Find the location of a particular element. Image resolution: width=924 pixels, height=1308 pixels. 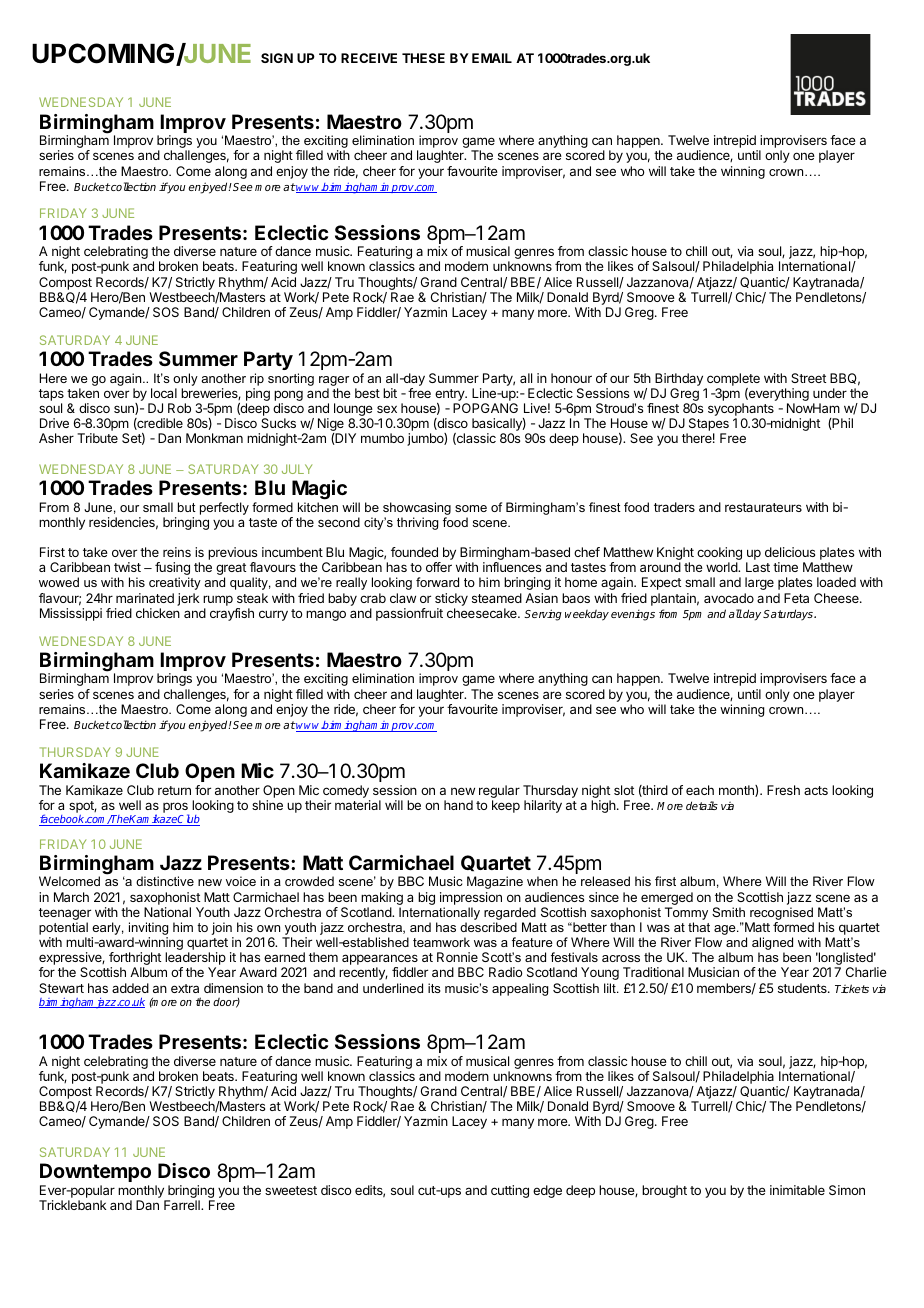

EMAIL is located at coordinates (492, 58).
